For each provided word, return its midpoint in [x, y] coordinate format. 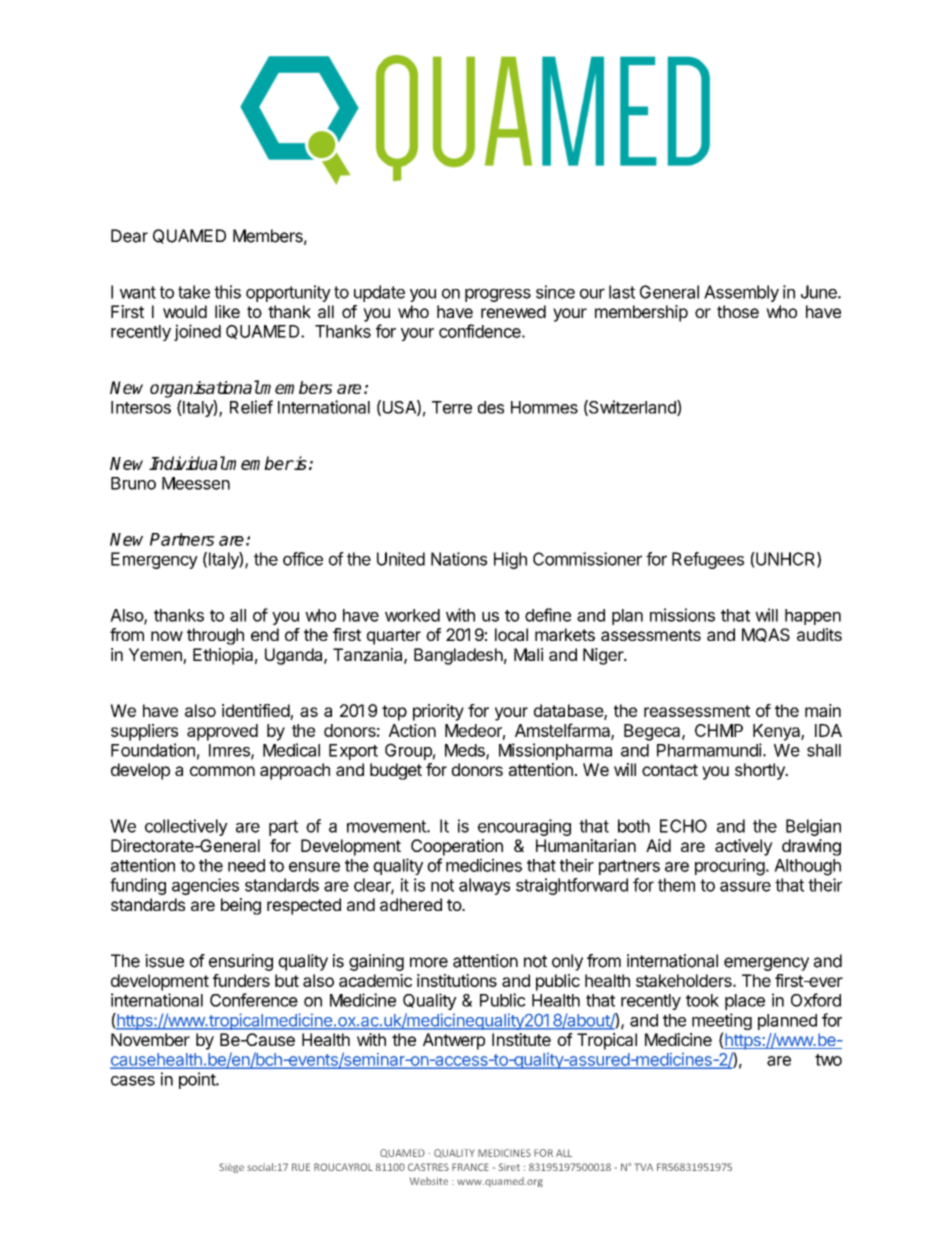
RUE [301, 1167]
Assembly [741, 293]
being [241, 906]
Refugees [708, 560]
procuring [730, 867]
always [484, 886]
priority [438, 712]
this [227, 292]
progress [498, 295]
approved [222, 732]
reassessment [697, 711]
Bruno [133, 483]
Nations [459, 559]
